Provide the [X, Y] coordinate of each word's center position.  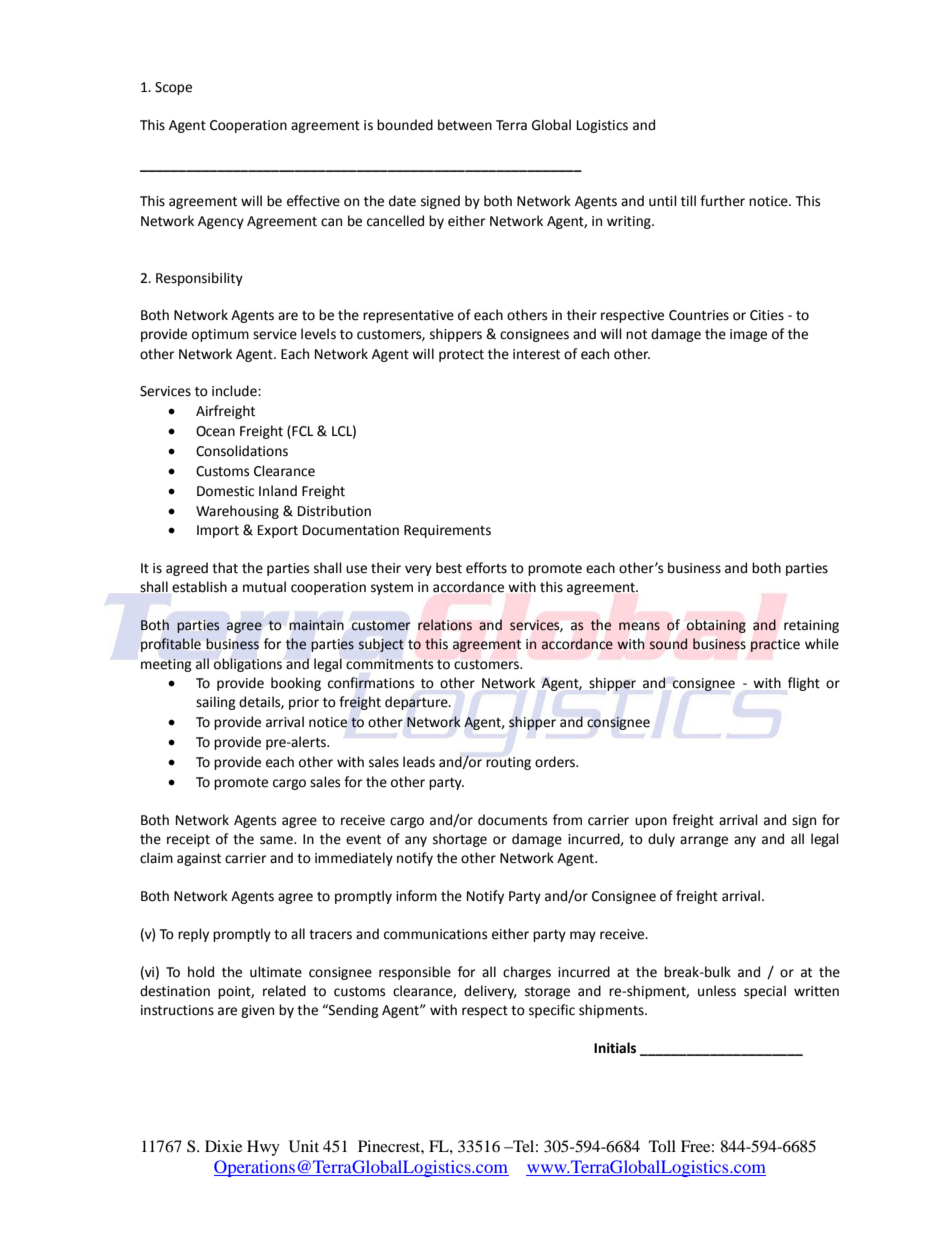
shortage [460, 840]
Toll [662, 1146]
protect [461, 356]
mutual [264, 587]
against [199, 859]
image [748, 335]
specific [552, 1011]
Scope [173, 88]
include [235, 391]
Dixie [223, 1146]
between [465, 125]
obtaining [716, 626]
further [722, 201]
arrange [704, 841]
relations [445, 625]
